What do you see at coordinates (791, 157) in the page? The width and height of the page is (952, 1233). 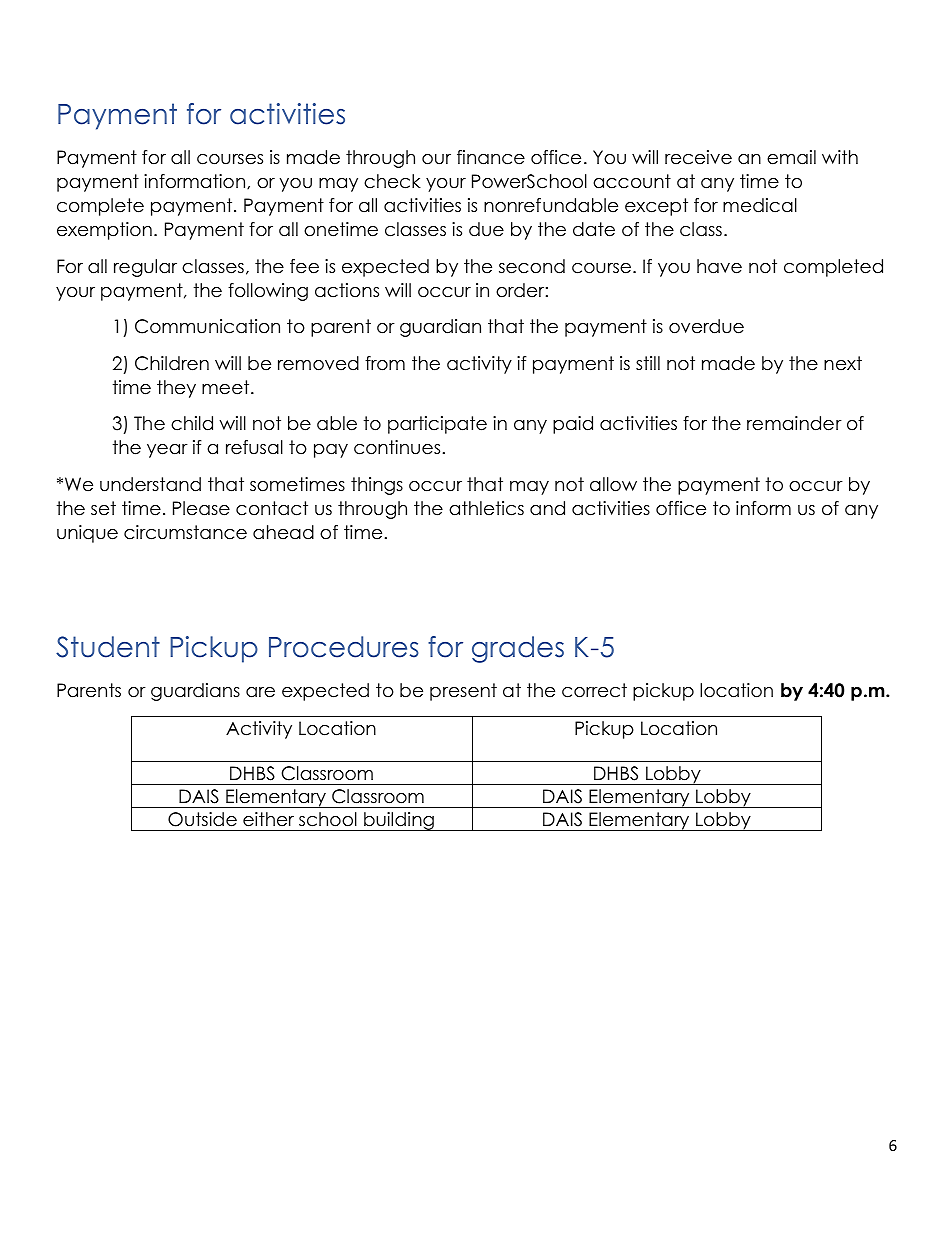 I see `email` at bounding box center [791, 157].
